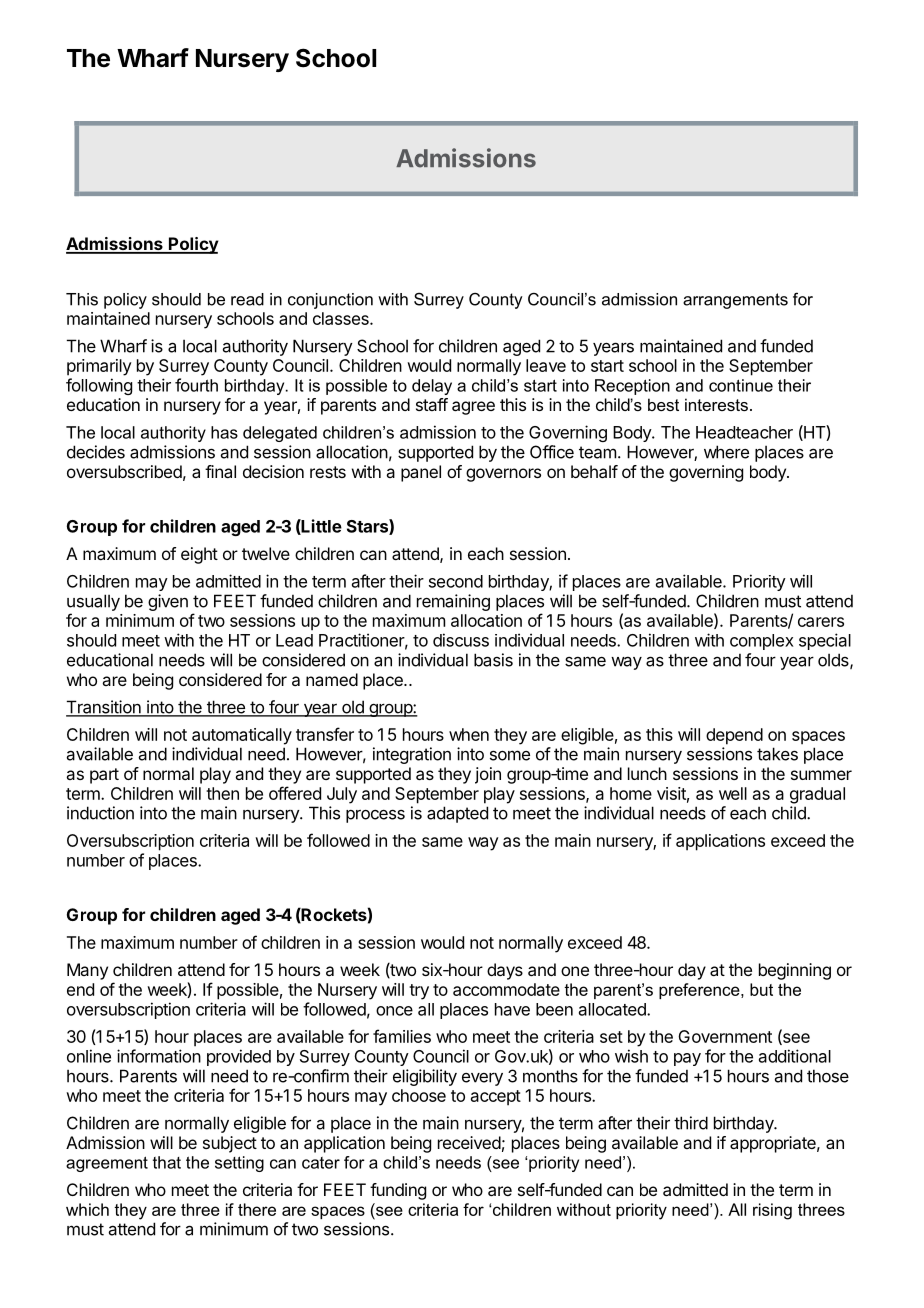  What do you see at coordinates (726, 452) in the screenshot?
I see `where` at bounding box center [726, 452].
